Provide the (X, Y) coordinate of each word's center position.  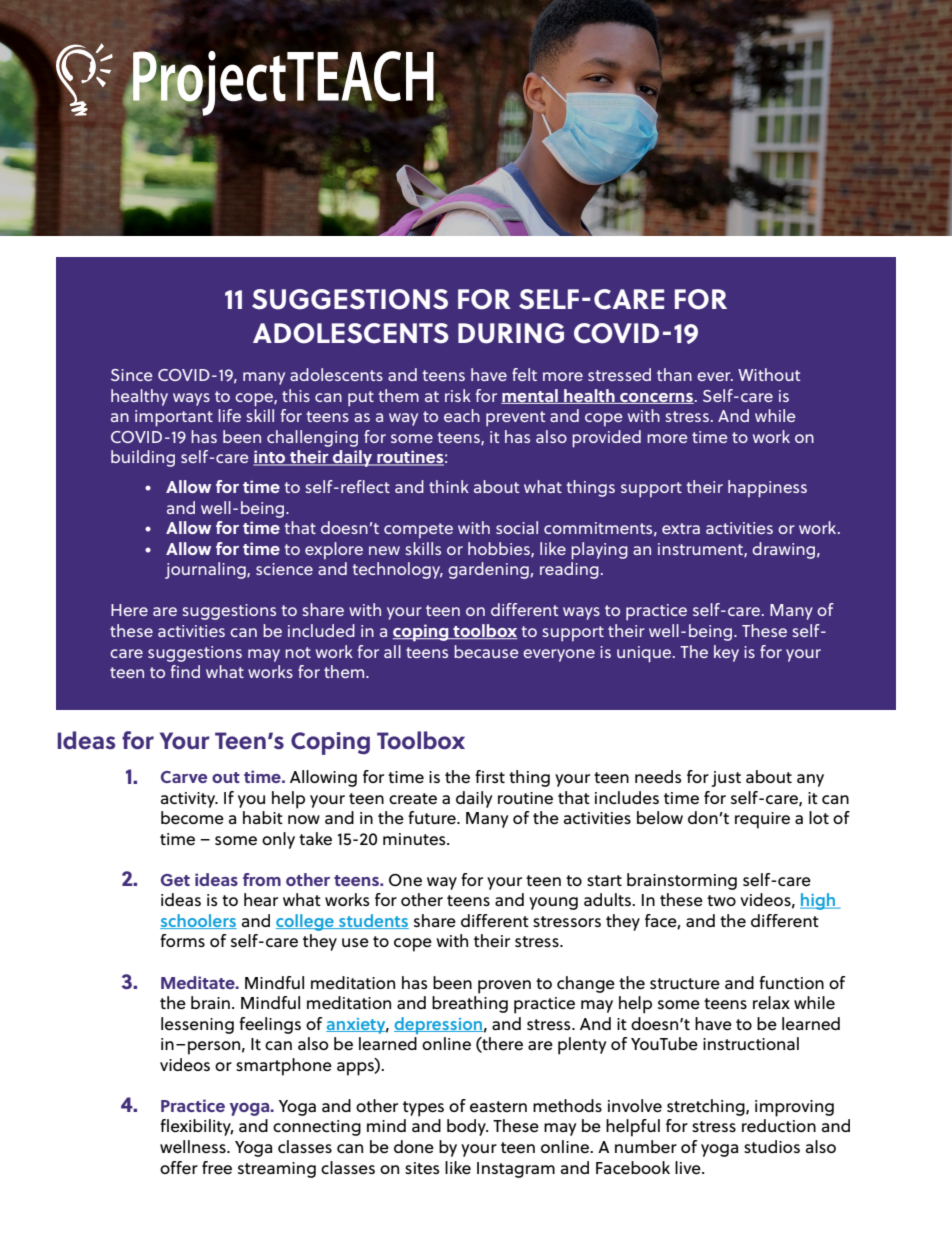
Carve (184, 777)
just (726, 779)
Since (131, 375)
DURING (511, 333)
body (467, 1127)
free (217, 1168)
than (674, 374)
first (490, 776)
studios (772, 1146)
